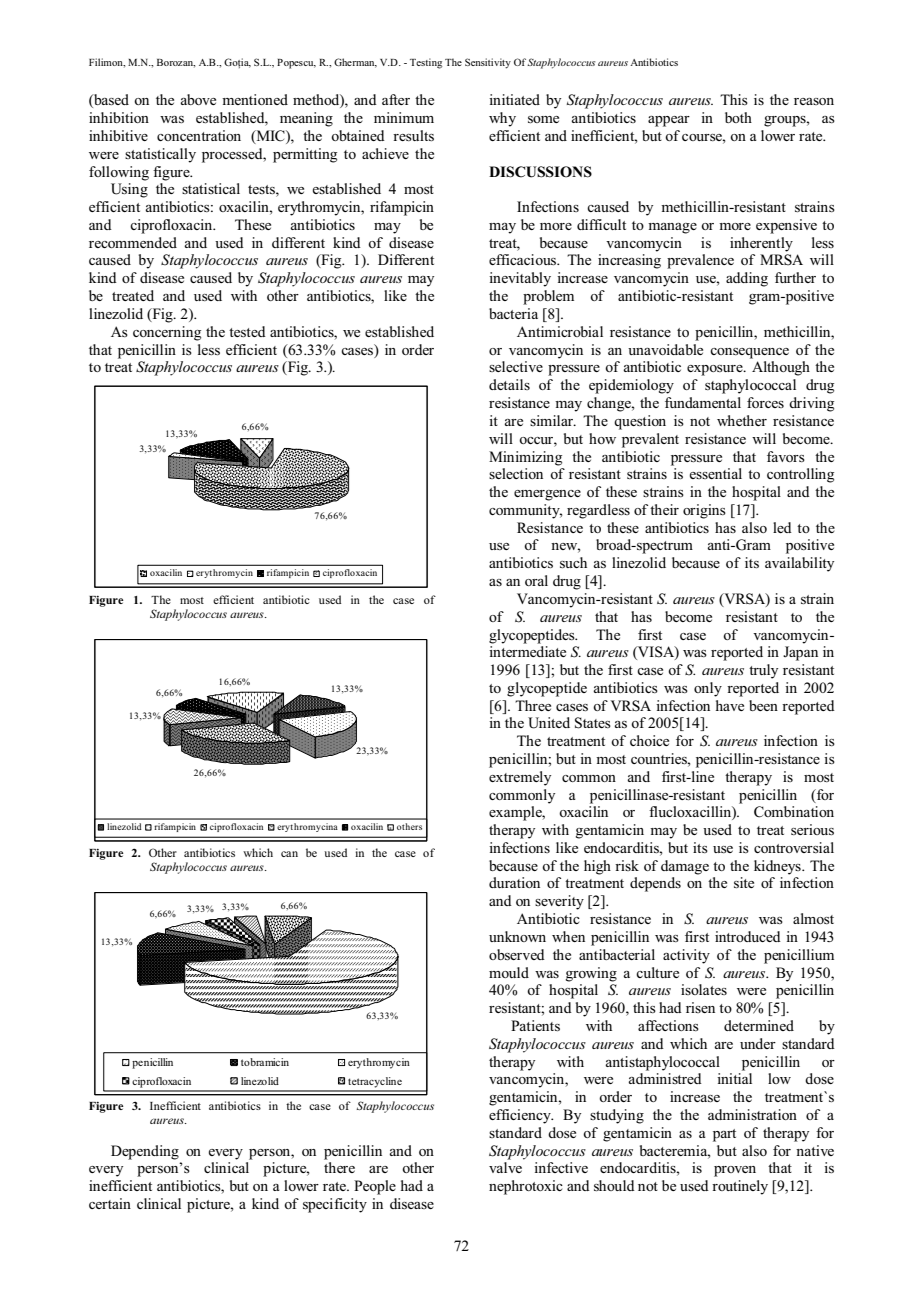 The height and width of the screenshot is (1308, 924). Describe the element at coordinates (167, 333) in the screenshot. I see `concerning` at that location.
